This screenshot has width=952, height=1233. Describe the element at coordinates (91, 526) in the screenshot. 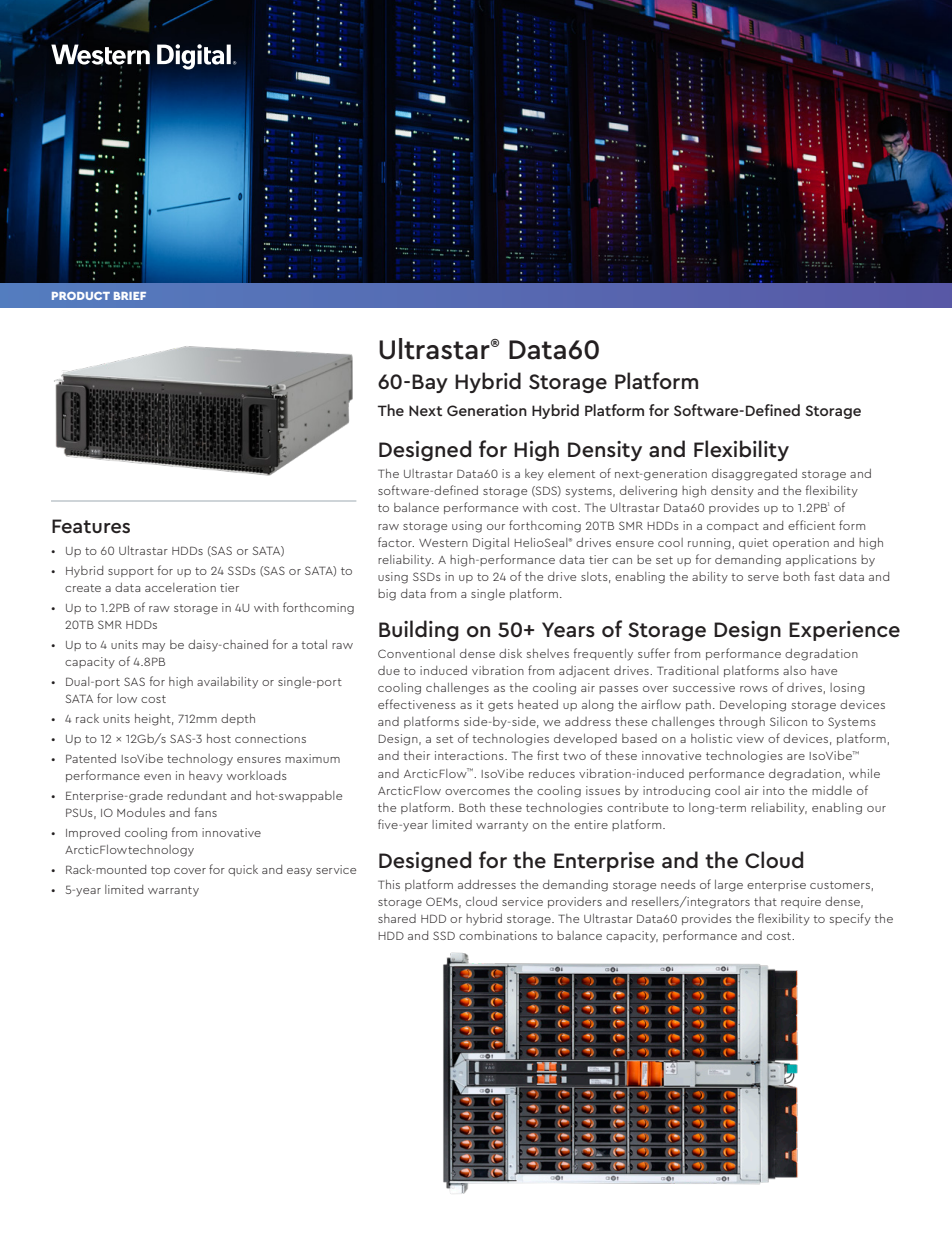

I see `Features` at that location.
